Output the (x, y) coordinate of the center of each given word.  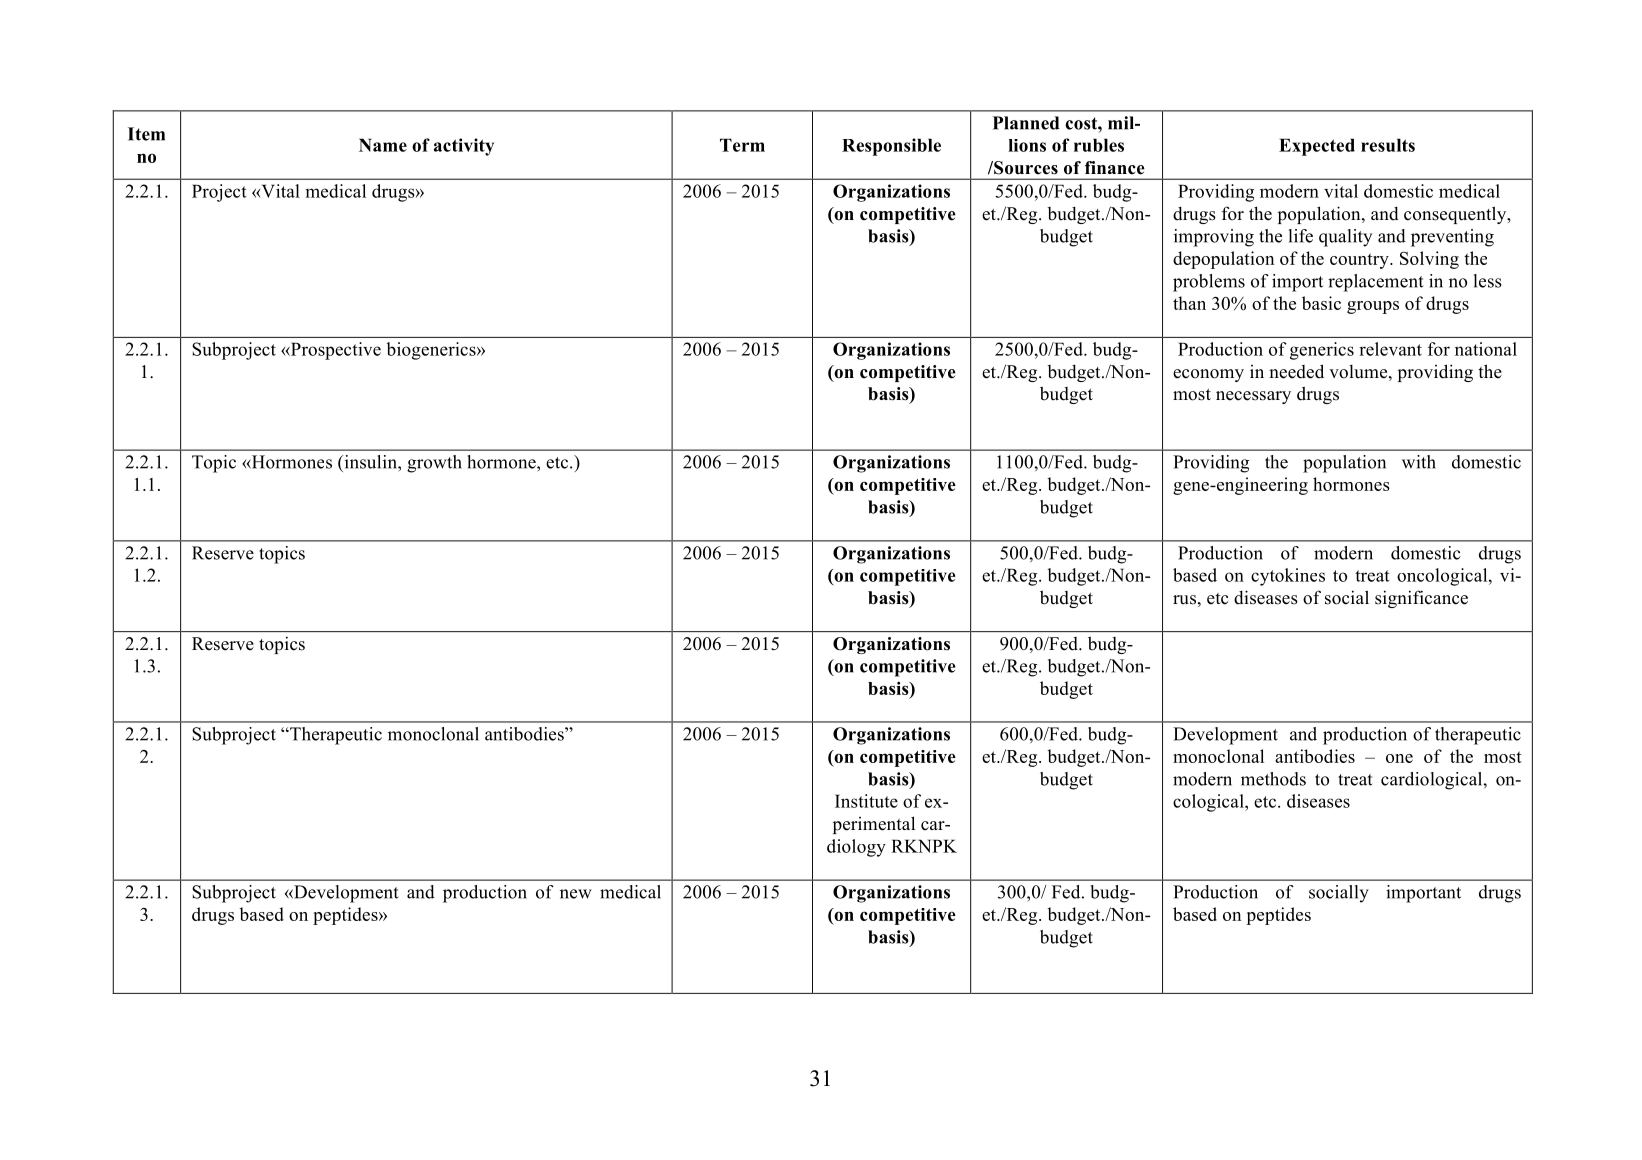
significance (1421, 599)
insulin (370, 462)
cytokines (1288, 577)
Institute (866, 801)
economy (1208, 375)
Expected (1317, 147)
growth (434, 464)
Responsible (891, 147)
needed (1296, 371)
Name (383, 145)
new (576, 894)
